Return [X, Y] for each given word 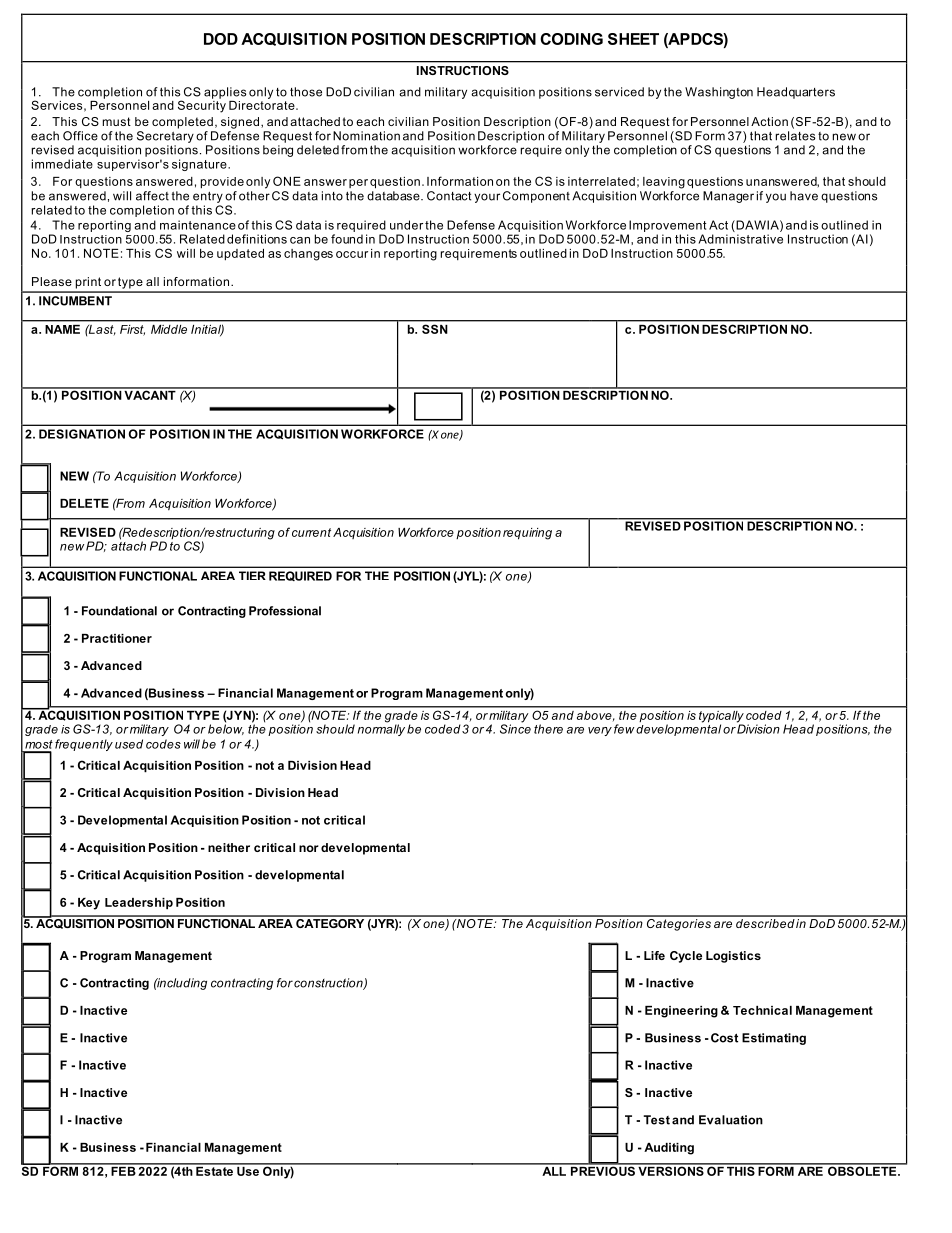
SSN [434, 329]
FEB [123, 1170]
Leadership [139, 904]
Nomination [366, 136]
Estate [214, 1170]
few [624, 729]
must [117, 121]
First [132, 330]
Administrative [740, 239]
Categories [678, 923]
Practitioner [117, 638]
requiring [527, 534]
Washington [719, 93]
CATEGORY [330, 922]
